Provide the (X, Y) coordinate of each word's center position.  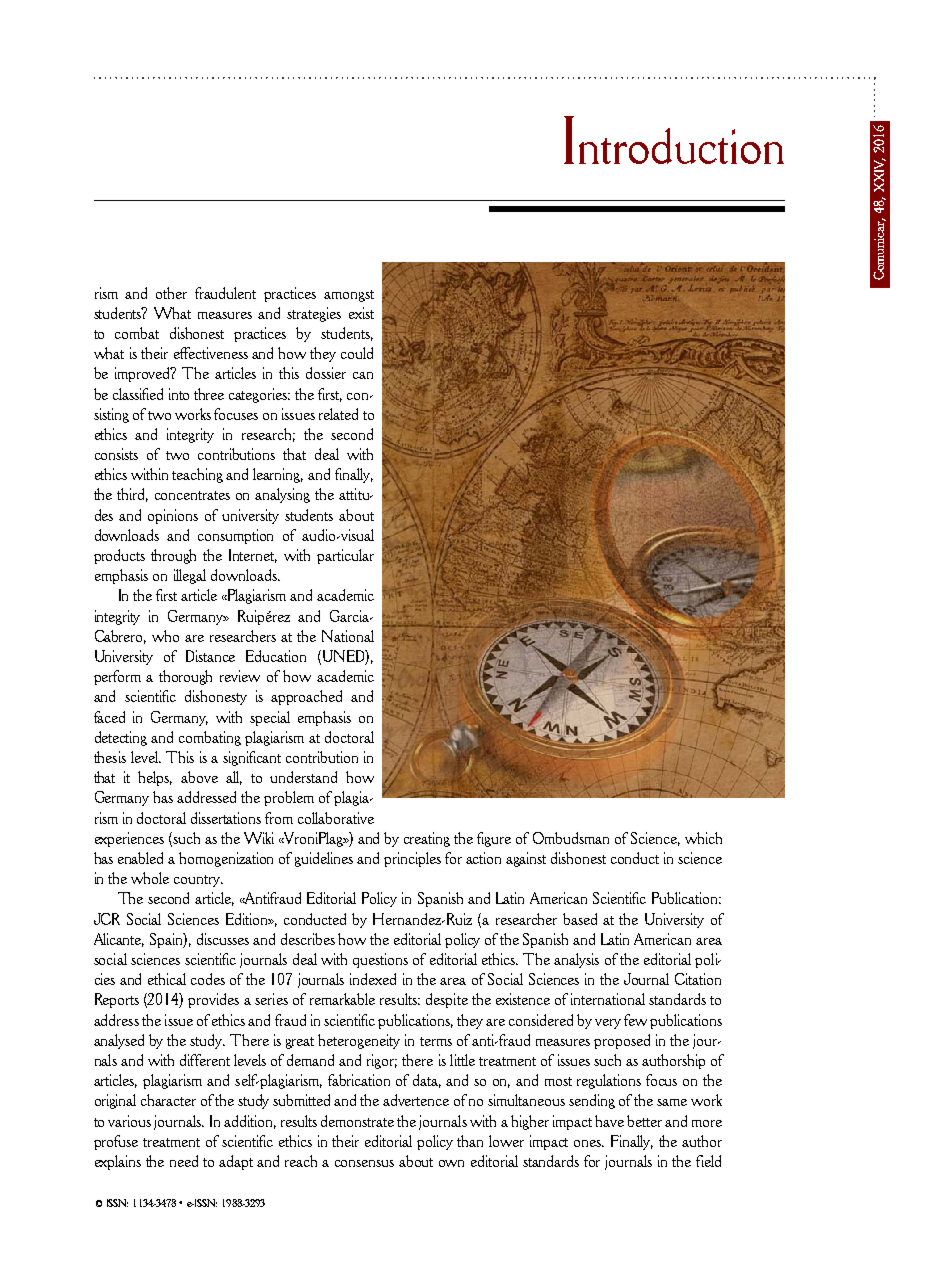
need (184, 1161)
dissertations (226, 818)
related (338, 414)
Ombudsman (571, 838)
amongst (349, 296)
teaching (197, 475)
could (357, 353)
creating (427, 839)
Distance (210, 656)
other (171, 293)
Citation (698, 979)
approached (306, 697)
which (703, 838)
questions (380, 960)
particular (345, 556)
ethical (167, 979)
